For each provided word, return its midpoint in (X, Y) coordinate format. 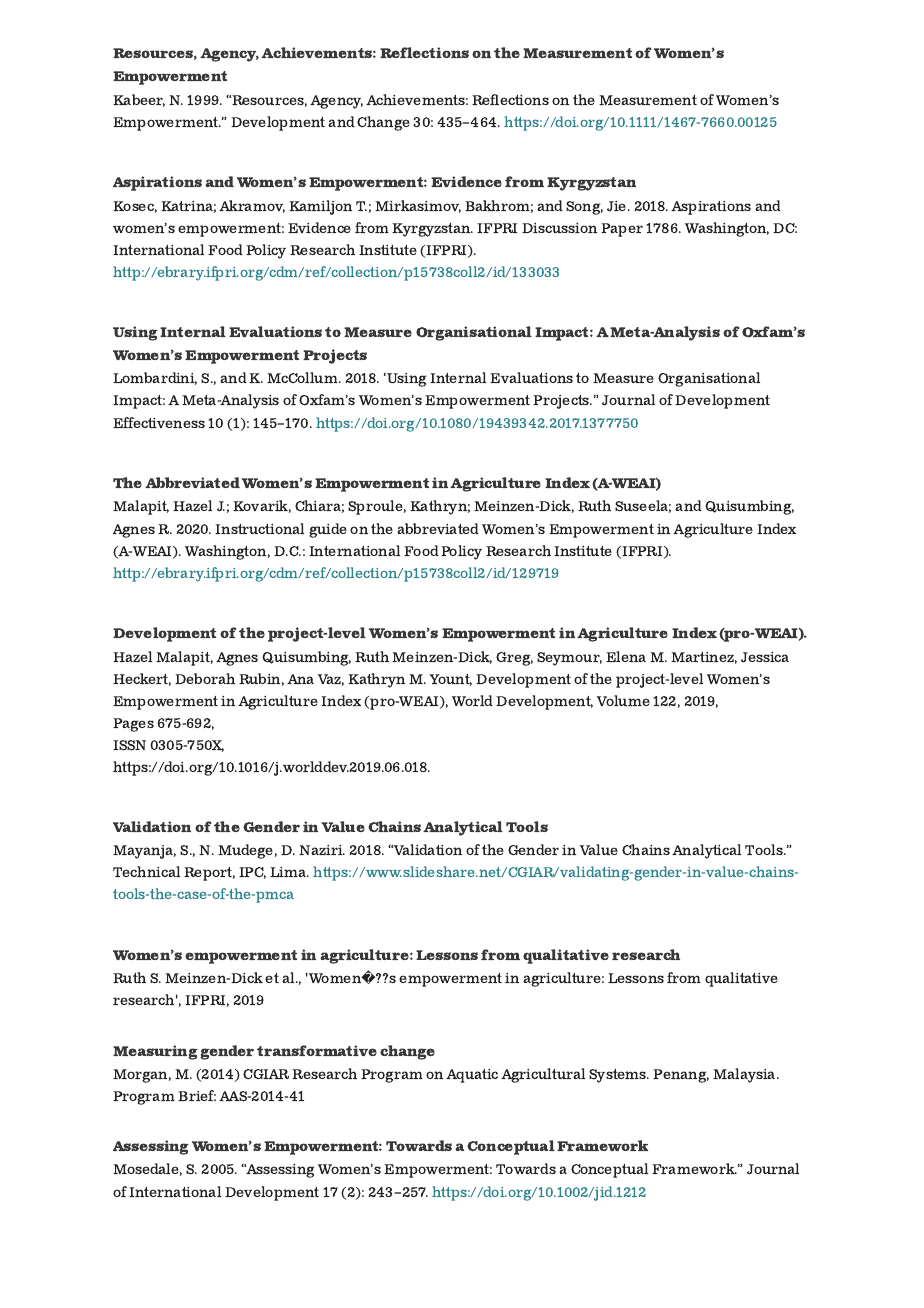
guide (328, 530)
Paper (622, 230)
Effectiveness (159, 422)
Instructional (259, 528)
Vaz (330, 680)
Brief (197, 1095)
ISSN (129, 745)
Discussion (559, 228)
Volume (623, 700)
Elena (626, 656)
